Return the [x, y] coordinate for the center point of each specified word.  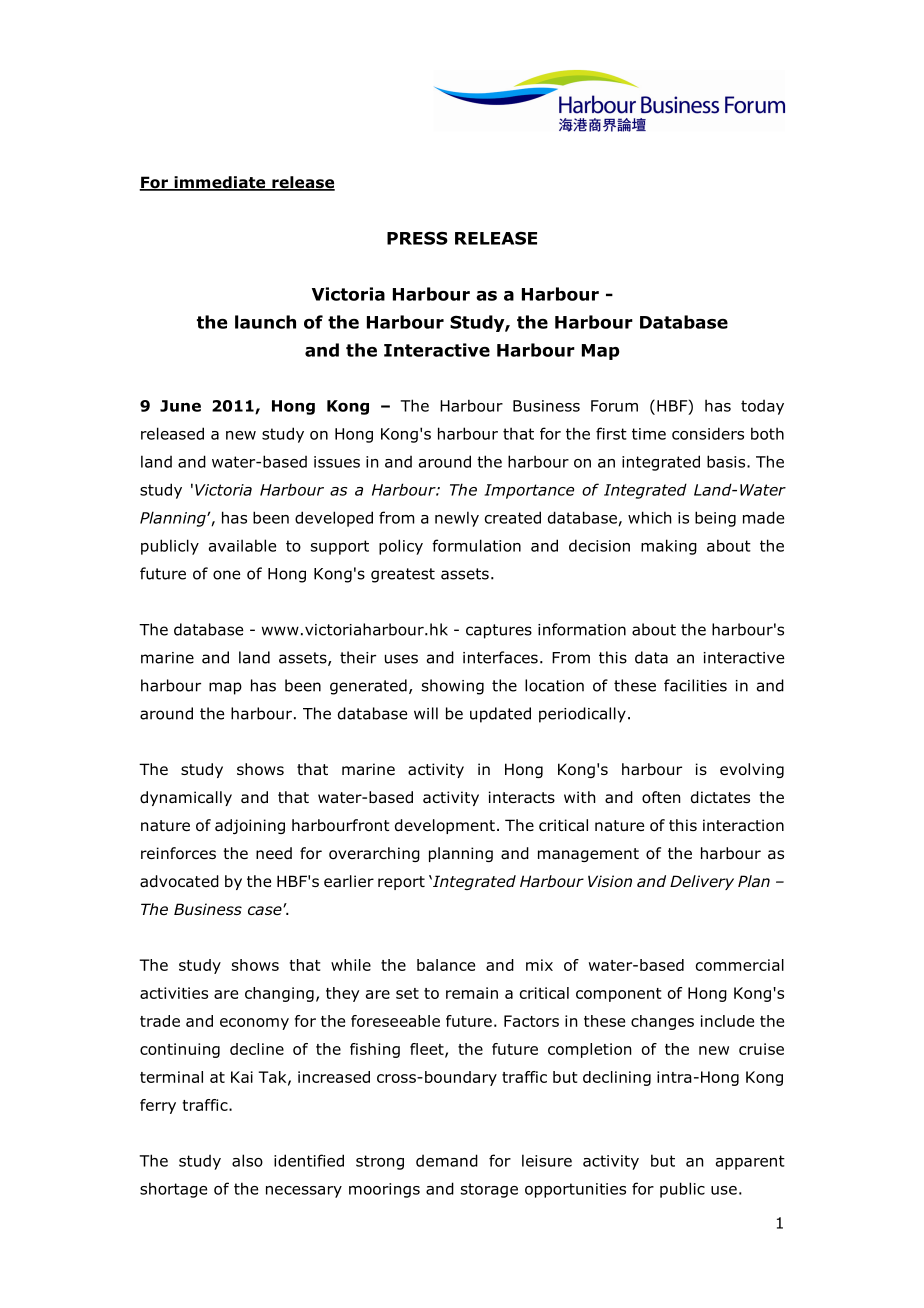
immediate [220, 183]
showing [453, 687]
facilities [695, 685]
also [247, 1160]
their [358, 657]
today [762, 407]
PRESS [417, 238]
